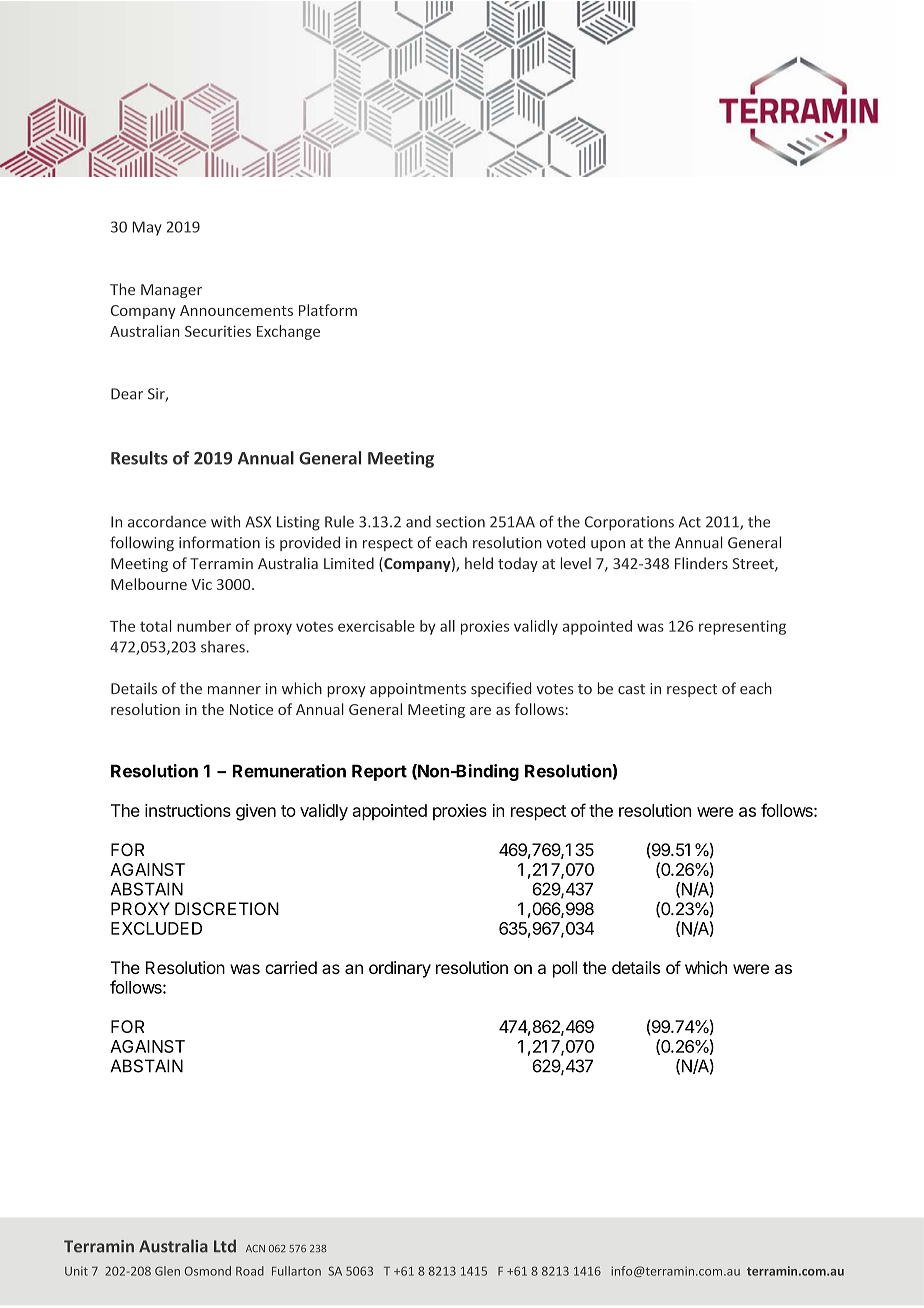 The width and height of the image is (924, 1308). I want to click on cast, so click(631, 689).
